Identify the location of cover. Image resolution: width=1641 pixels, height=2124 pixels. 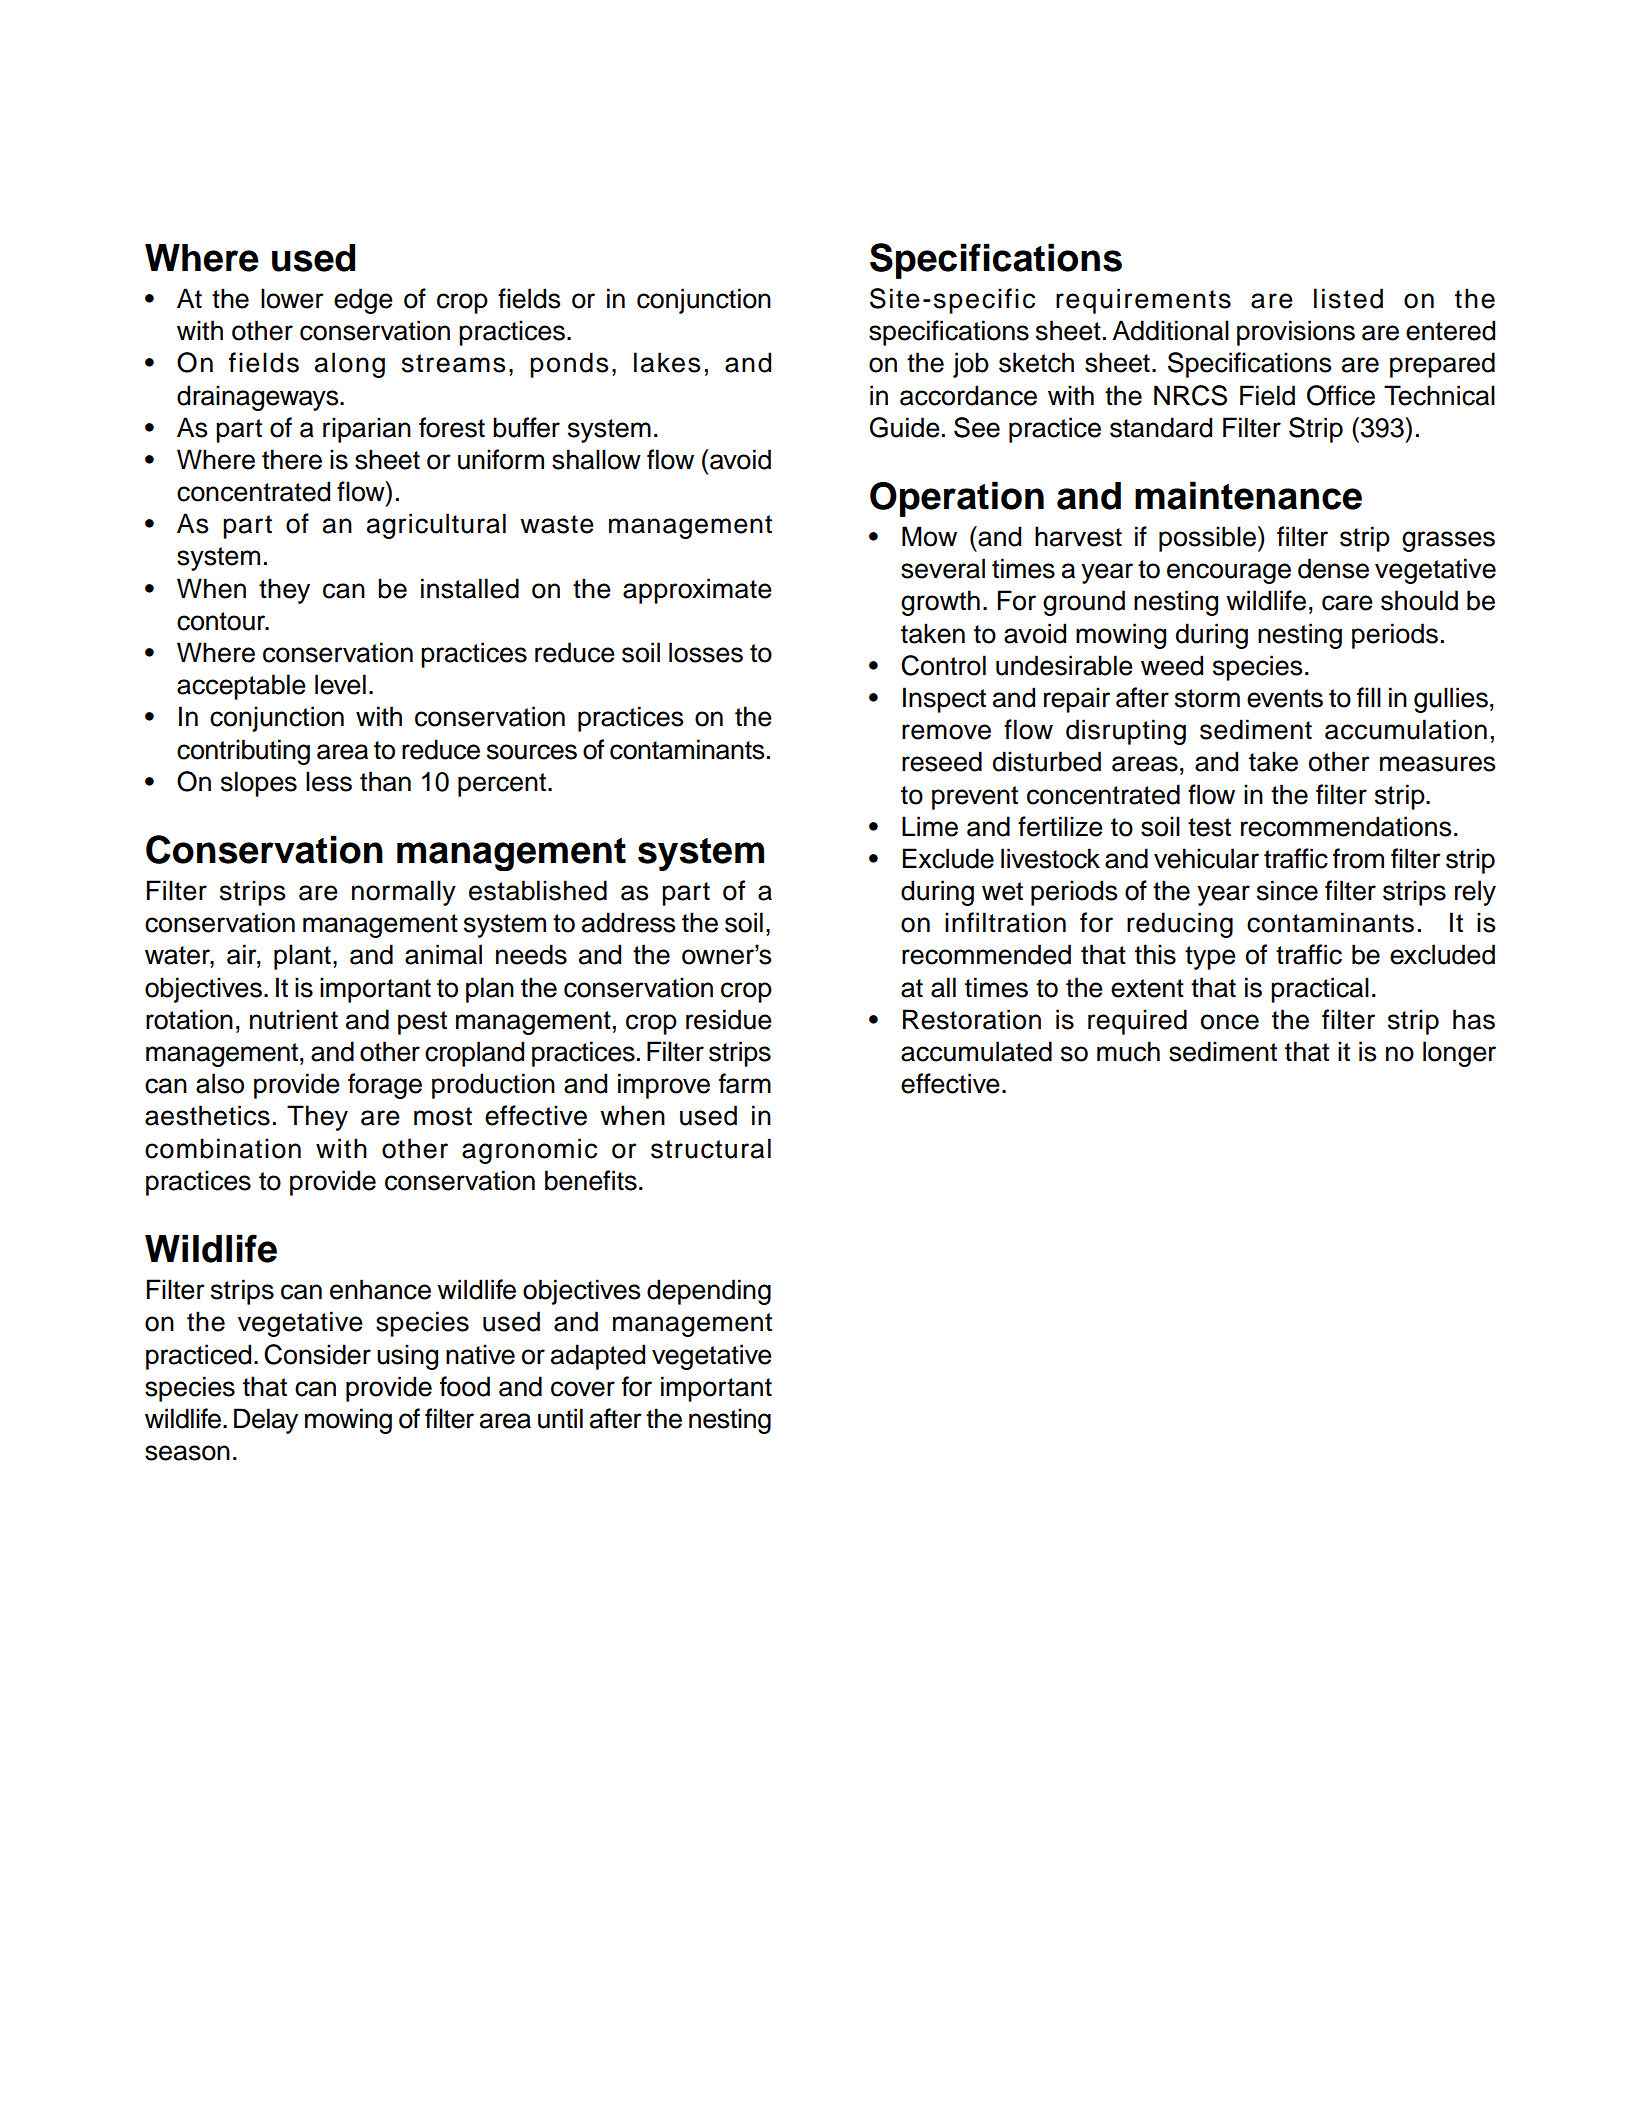
(583, 1389).
